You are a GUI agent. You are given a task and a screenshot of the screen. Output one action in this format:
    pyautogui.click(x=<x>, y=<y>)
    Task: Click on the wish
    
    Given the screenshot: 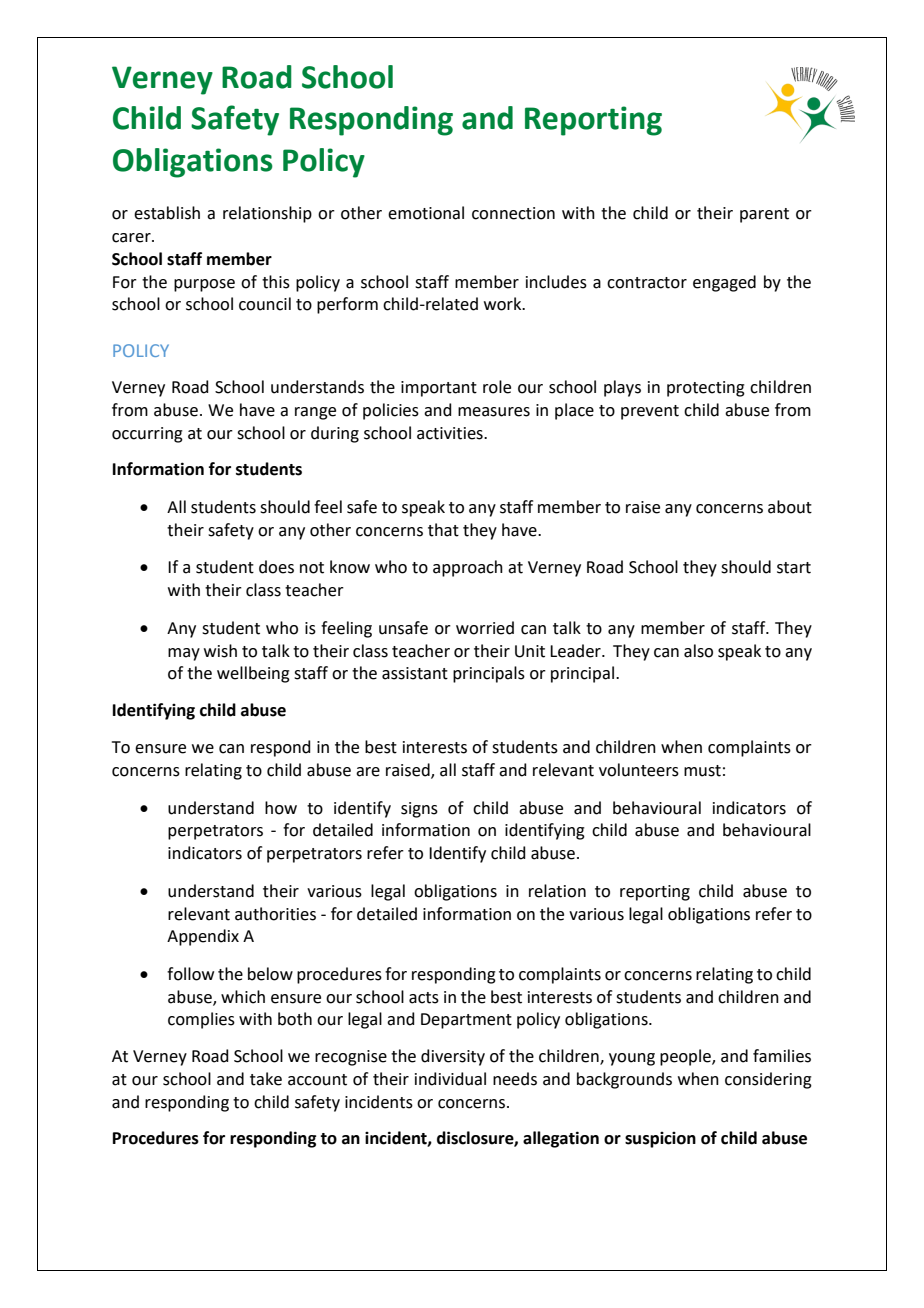 What is the action you would take?
    pyautogui.click(x=220, y=651)
